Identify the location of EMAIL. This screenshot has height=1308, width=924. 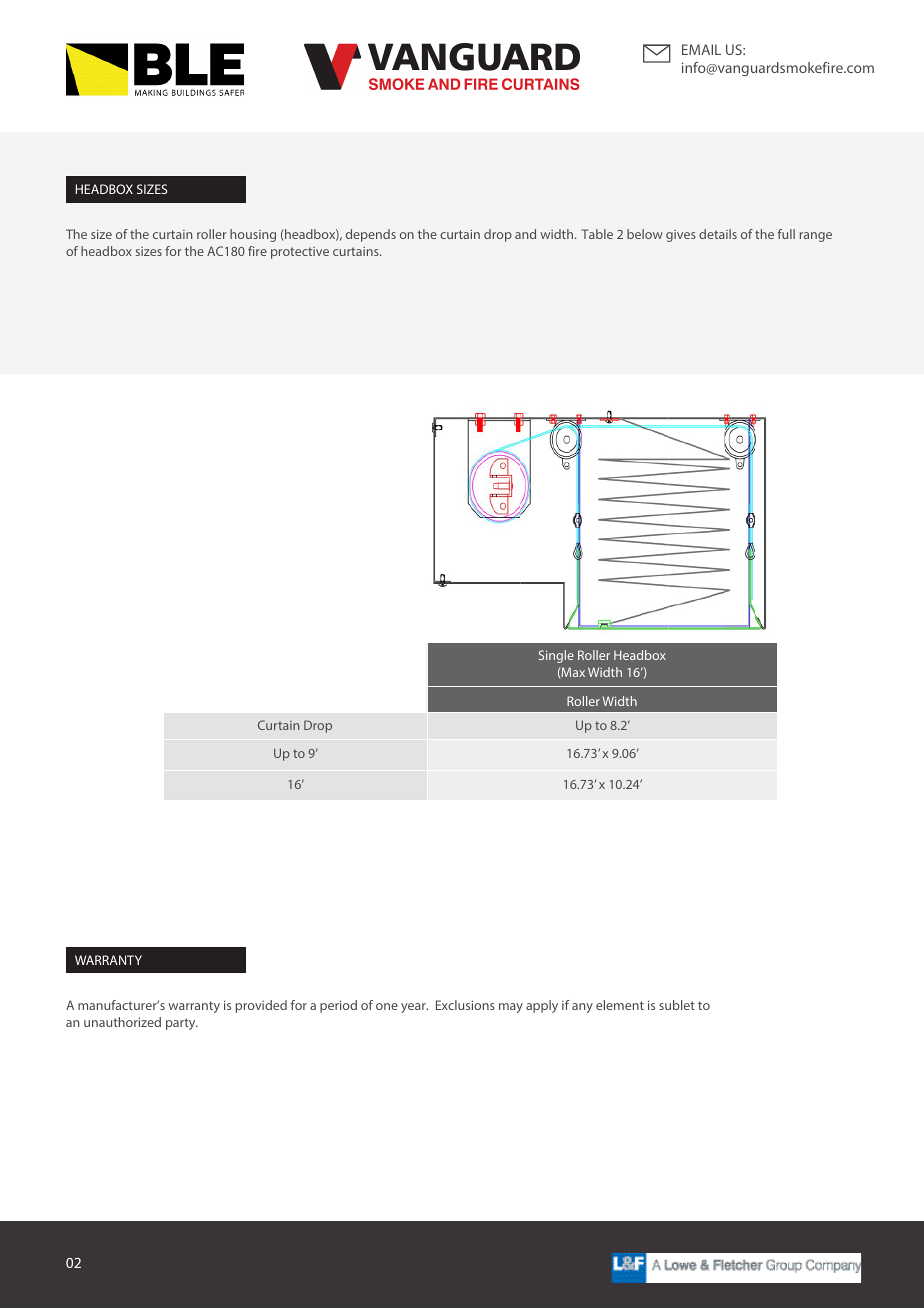
(701, 49).
